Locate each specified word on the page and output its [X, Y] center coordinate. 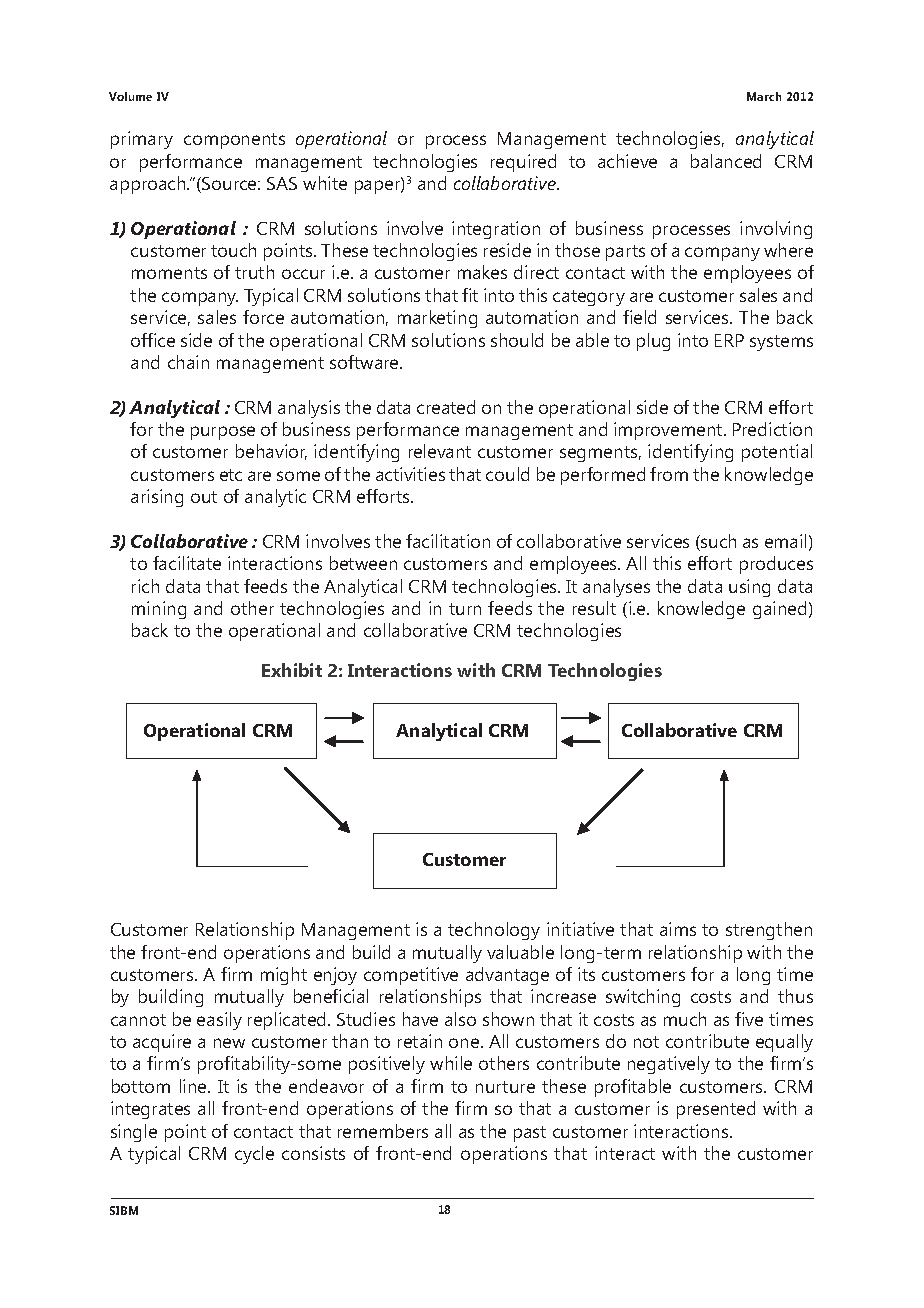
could [507, 474]
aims [678, 929]
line [194, 1086]
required [523, 163]
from [669, 474]
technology [494, 931]
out [204, 497]
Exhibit [292, 670]
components [234, 141]
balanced [726, 161]
